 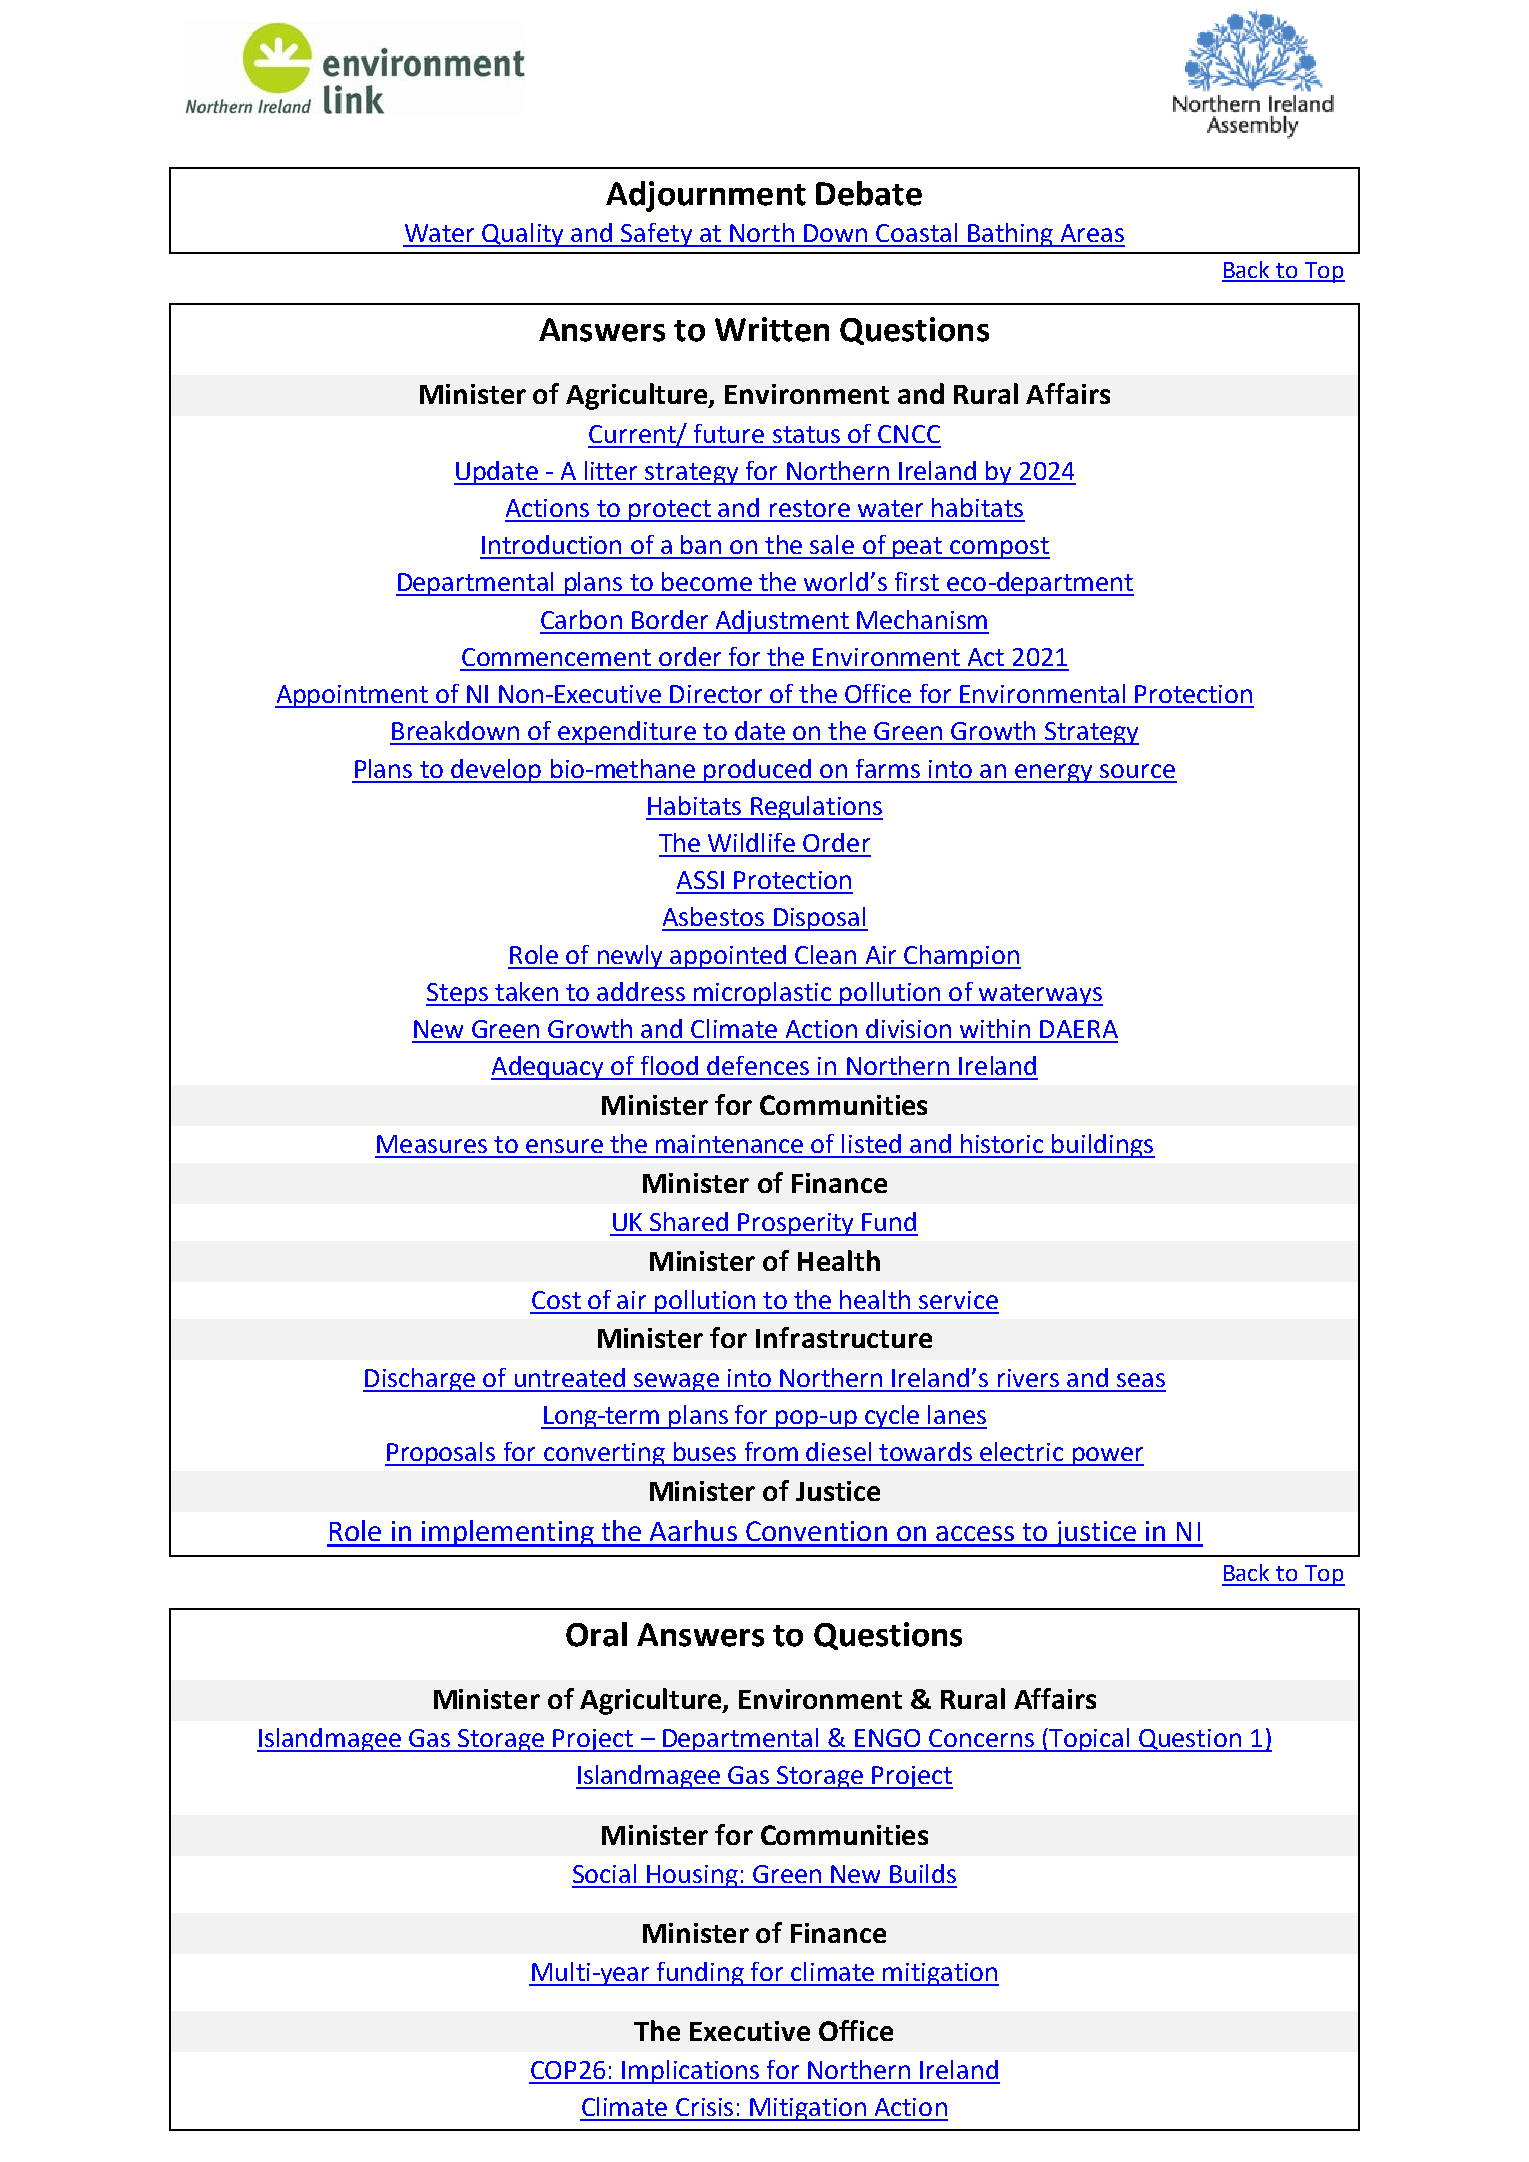 What do you see at coordinates (1103, 1146) in the screenshot?
I see `buildings` at bounding box center [1103, 1146].
